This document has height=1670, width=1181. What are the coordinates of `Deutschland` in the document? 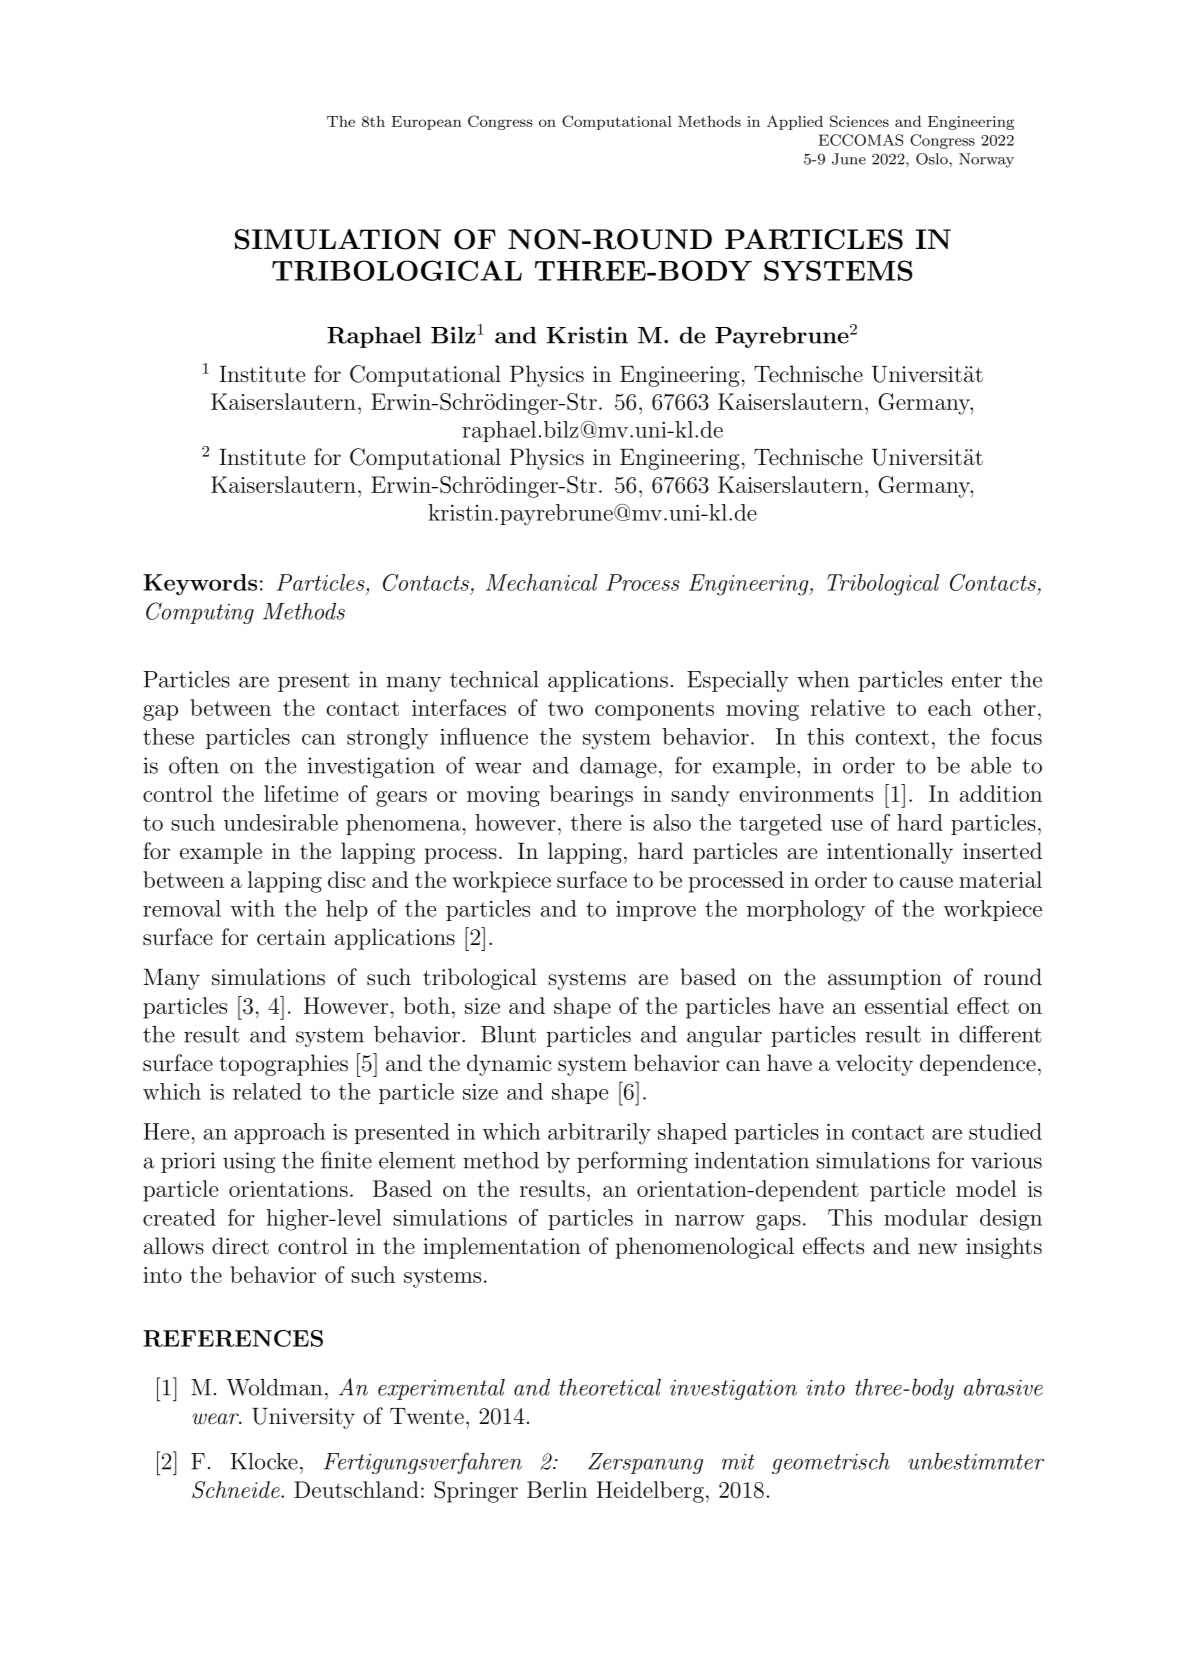 It's located at (356, 1489).
